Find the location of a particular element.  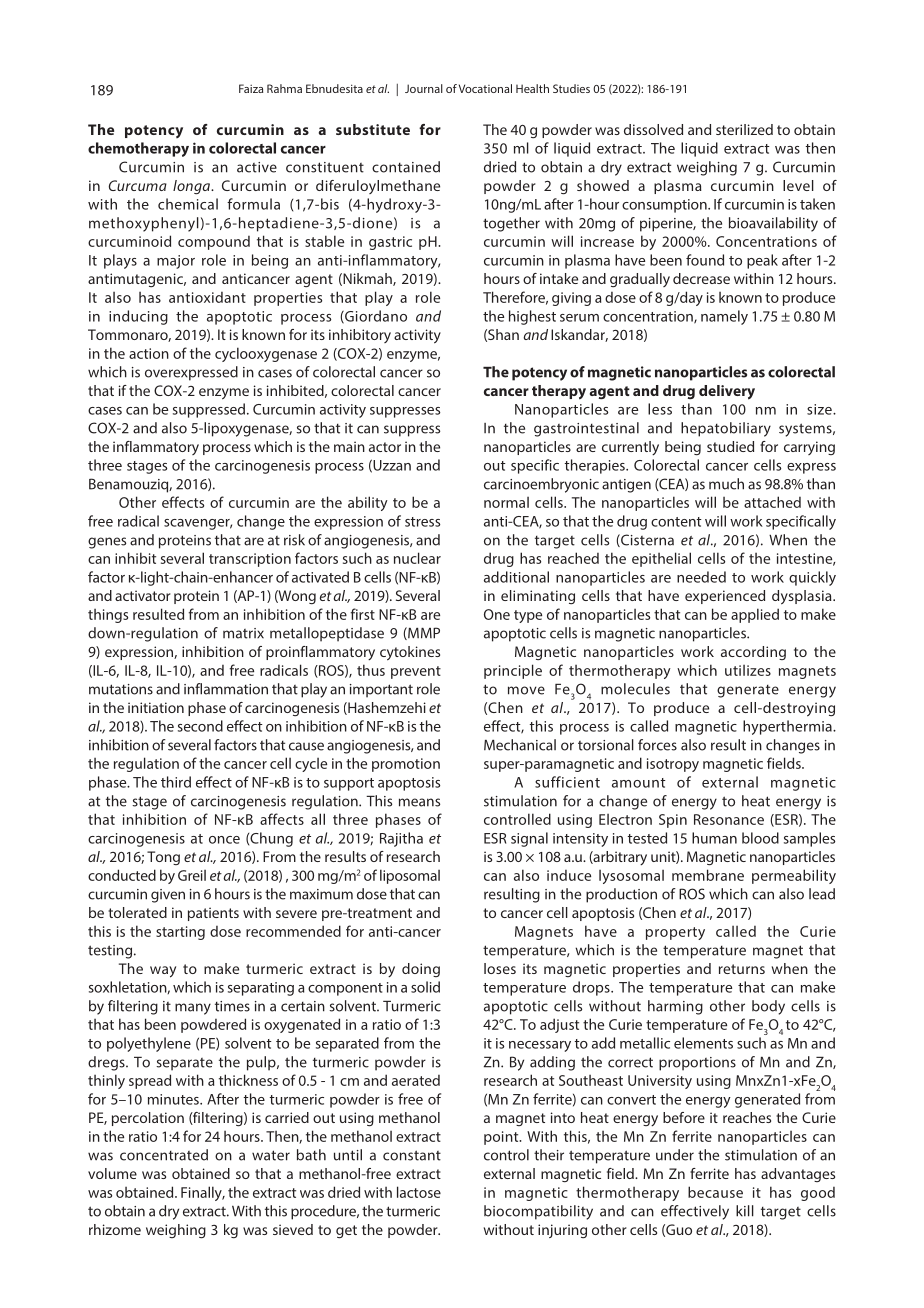

Tong is located at coordinates (163, 858).
